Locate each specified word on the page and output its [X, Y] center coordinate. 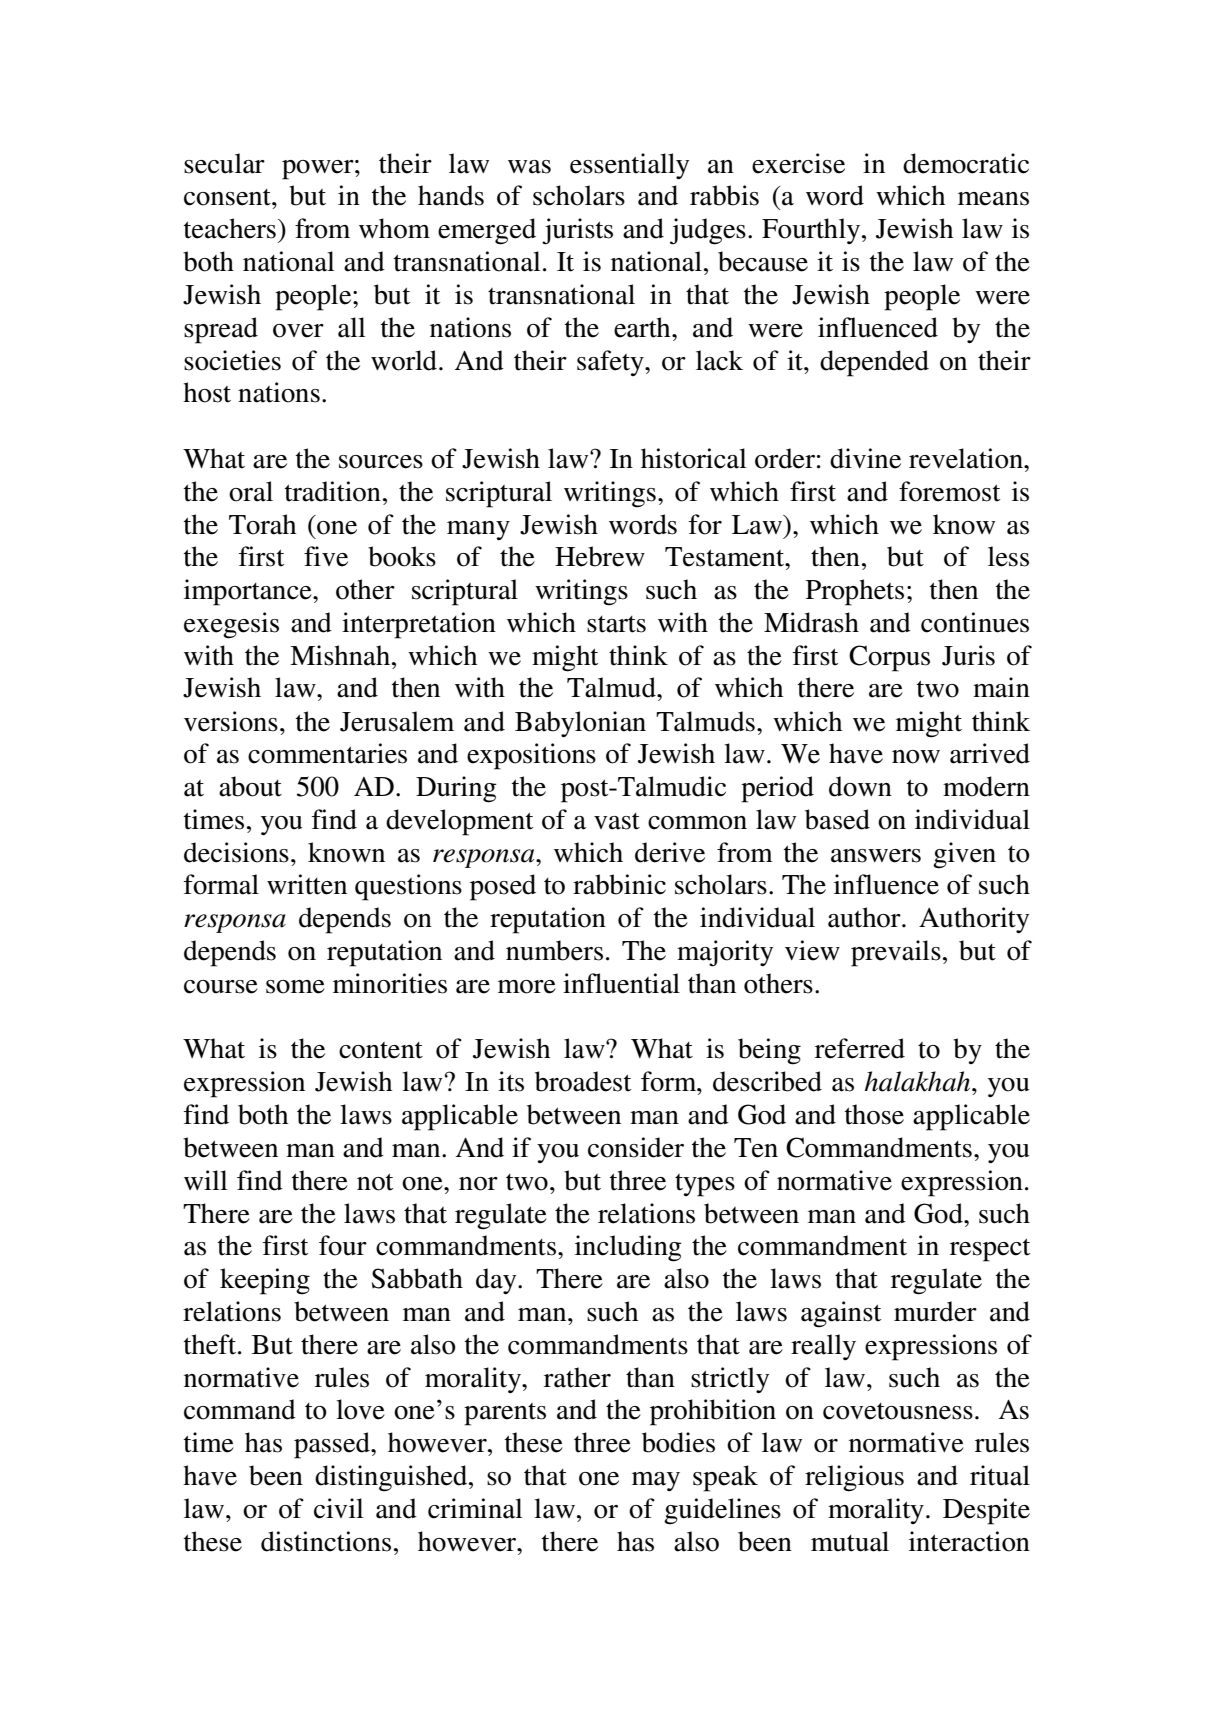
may [656, 1481]
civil [338, 1508]
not [375, 1182]
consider [636, 1147]
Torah [262, 524]
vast [617, 821]
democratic [966, 163]
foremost [949, 491]
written [307, 884]
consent [228, 197]
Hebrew [600, 556]
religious [854, 1478]
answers [876, 856]
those [874, 1114]
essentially [629, 166]
